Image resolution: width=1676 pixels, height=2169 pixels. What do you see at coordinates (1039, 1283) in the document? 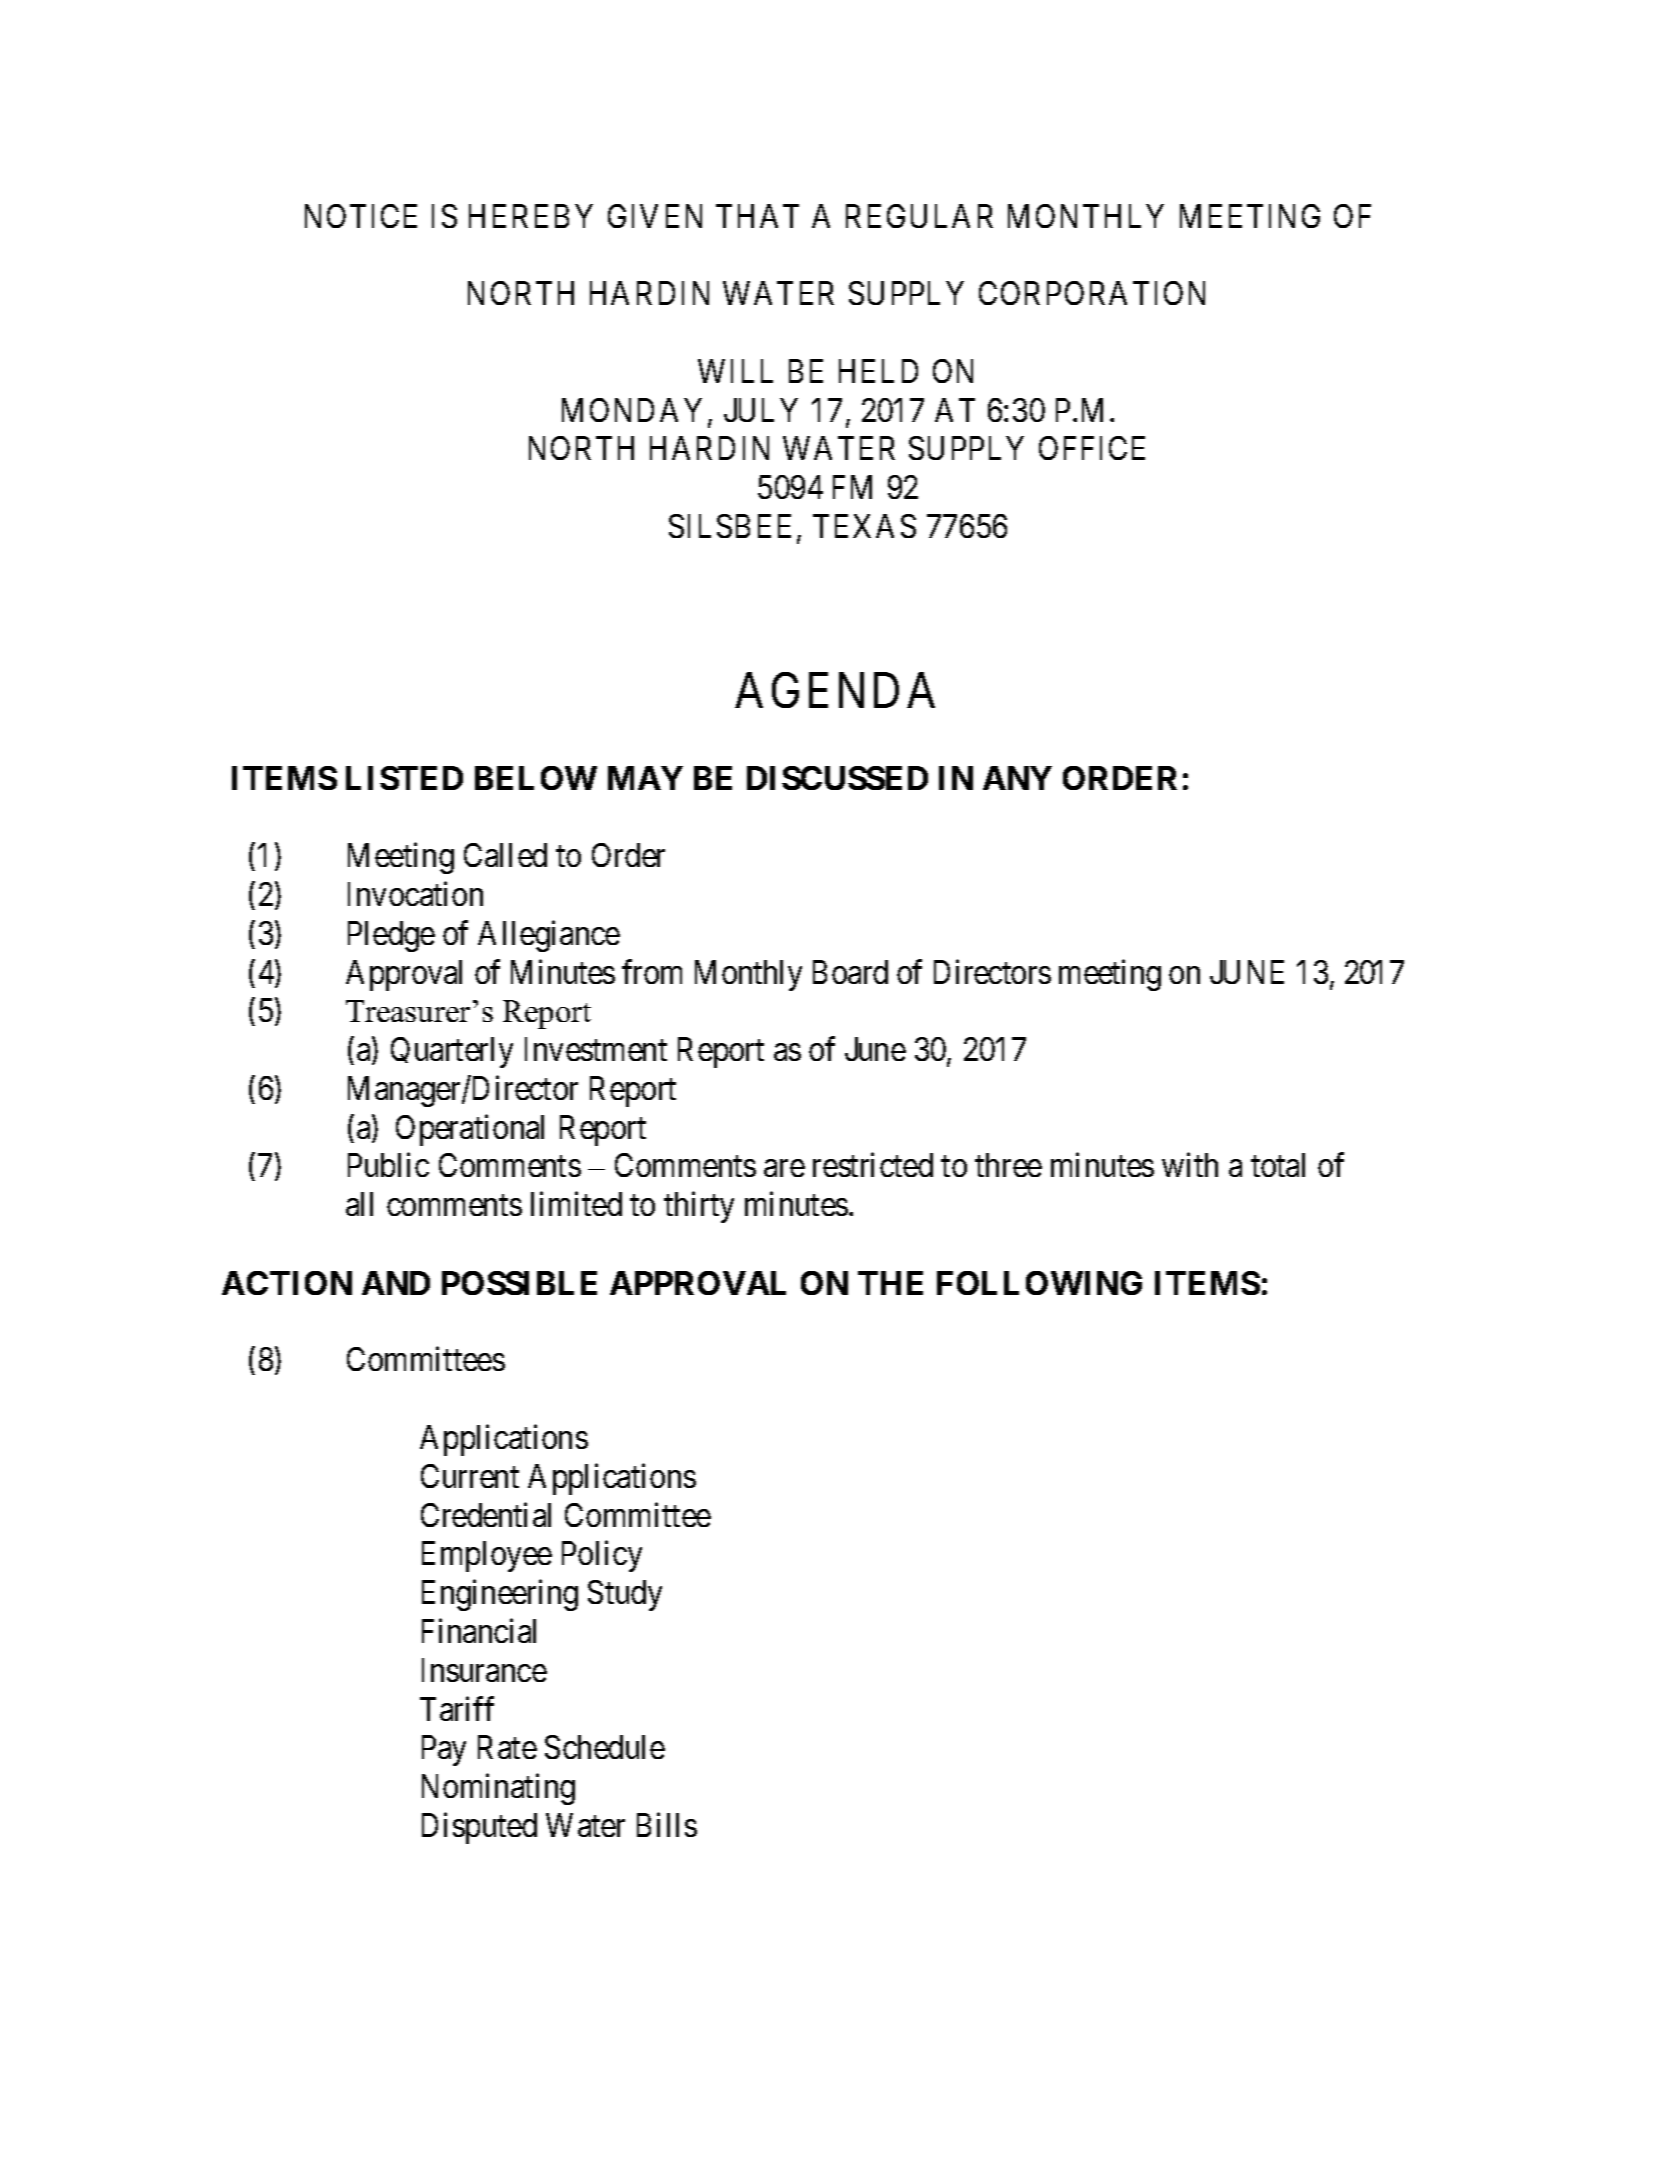
I see `FOLLOWING` at bounding box center [1039, 1283].
